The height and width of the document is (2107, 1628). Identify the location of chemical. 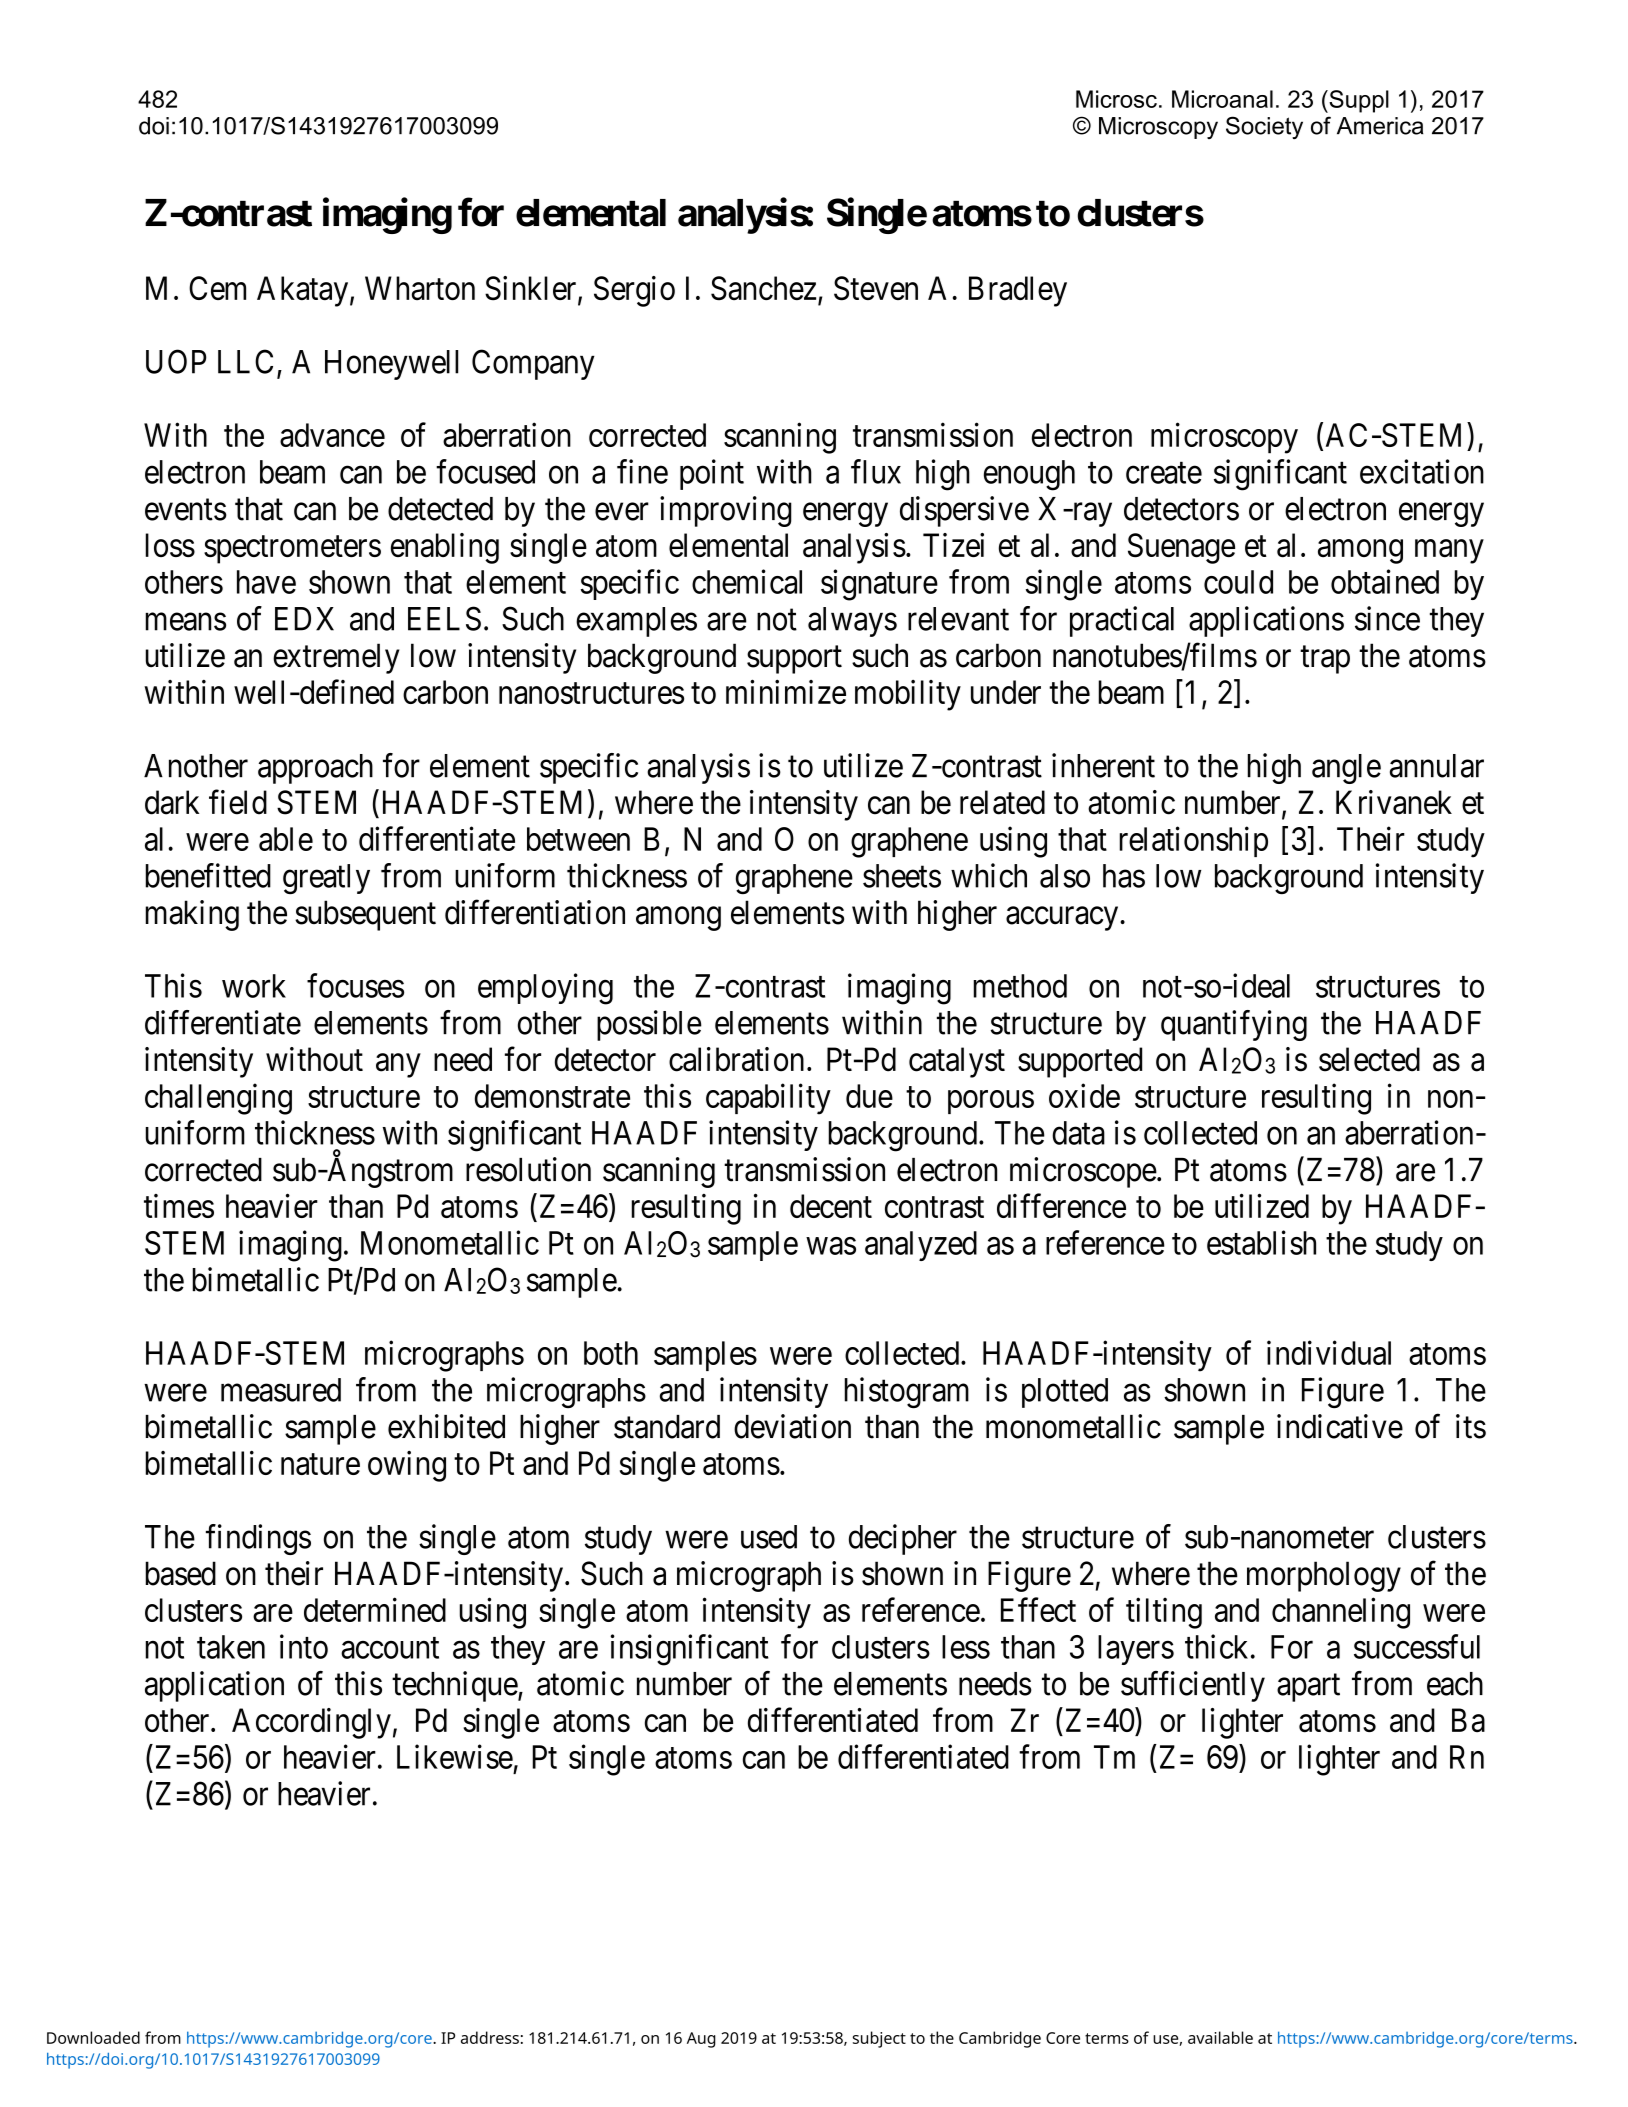
(747, 581).
